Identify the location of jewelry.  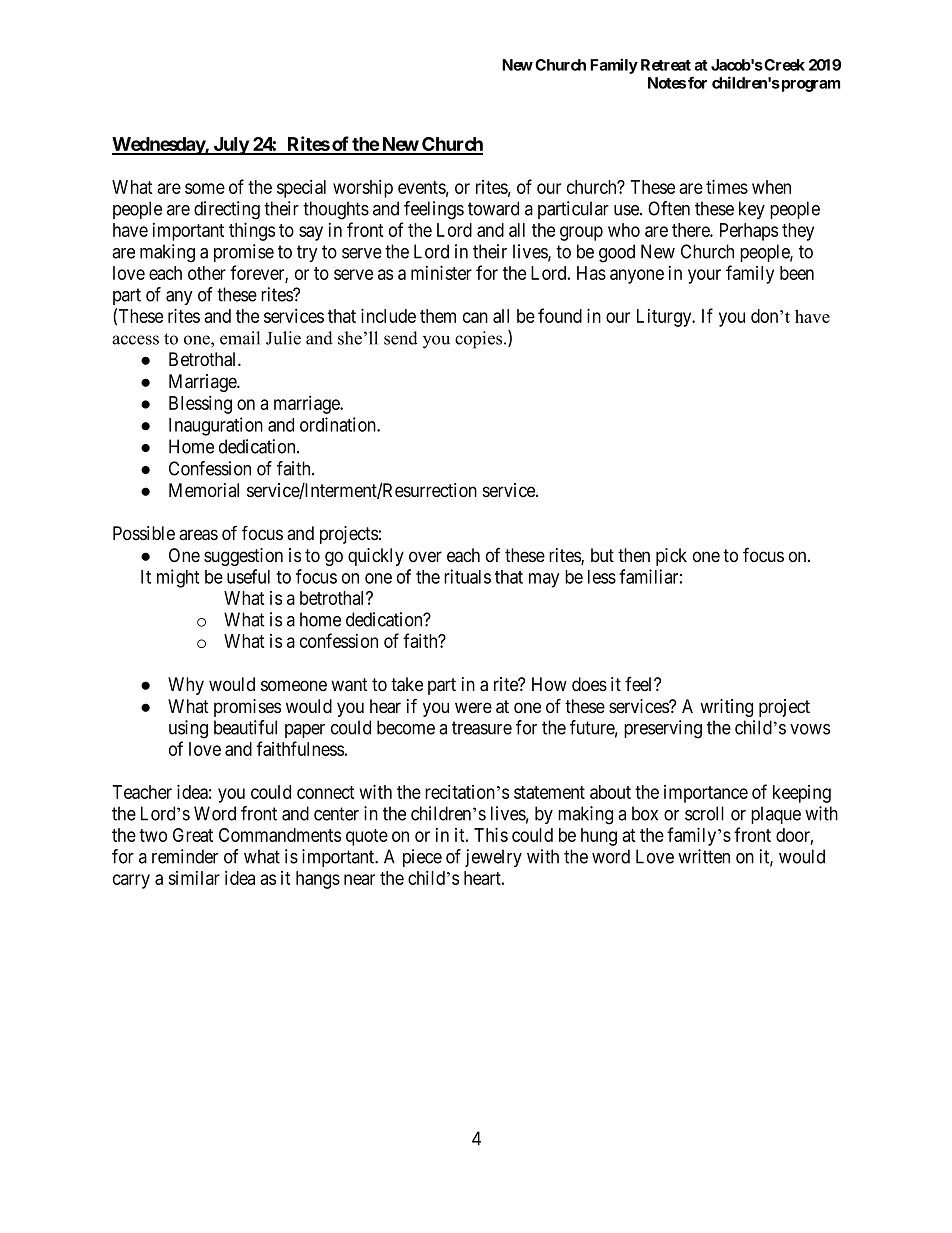
(493, 858).
